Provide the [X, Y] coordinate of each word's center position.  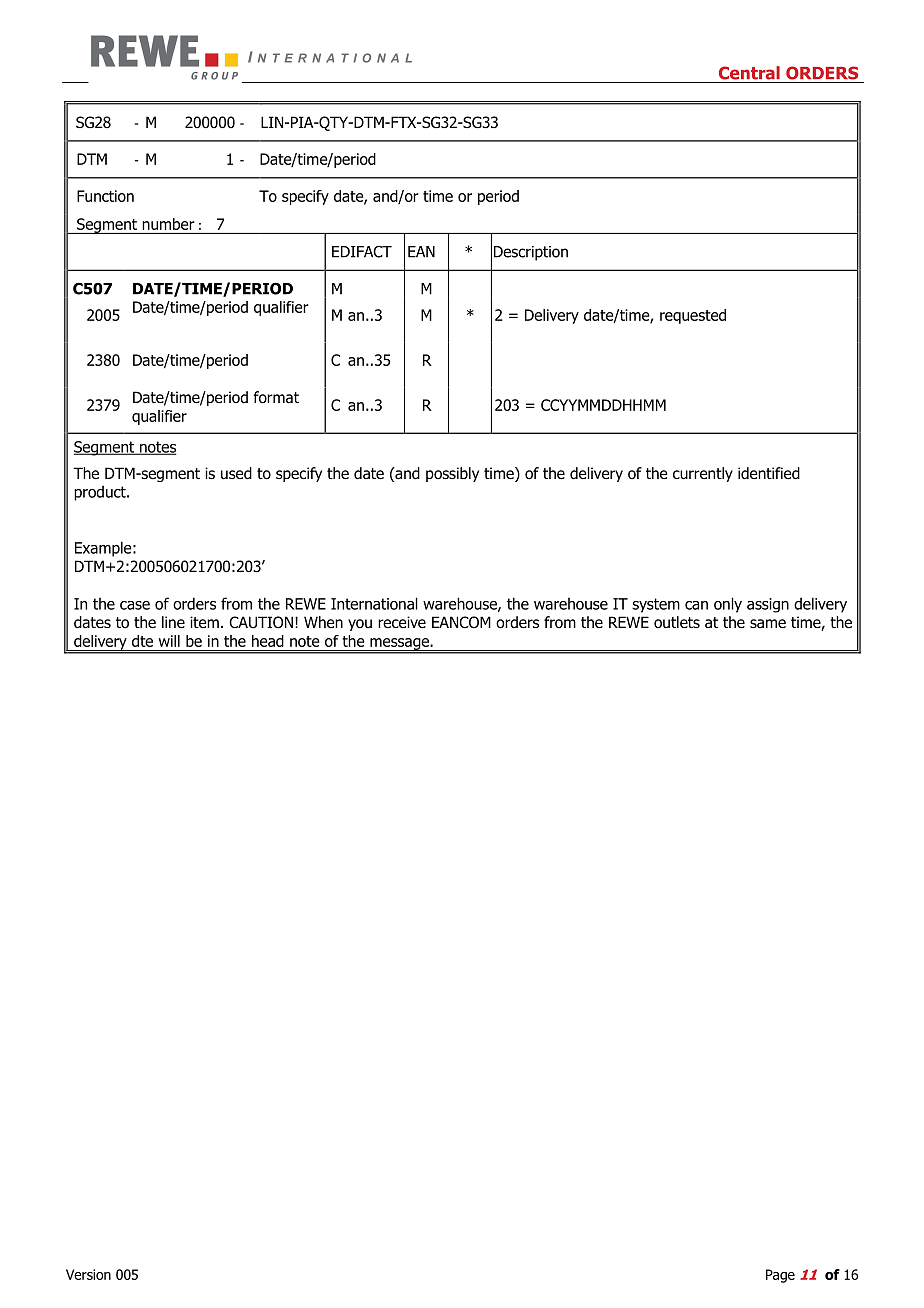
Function [105, 196]
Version [88, 1274]
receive [402, 622]
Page [780, 1276]
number [168, 224]
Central [749, 73]
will [169, 641]
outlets [677, 622]
